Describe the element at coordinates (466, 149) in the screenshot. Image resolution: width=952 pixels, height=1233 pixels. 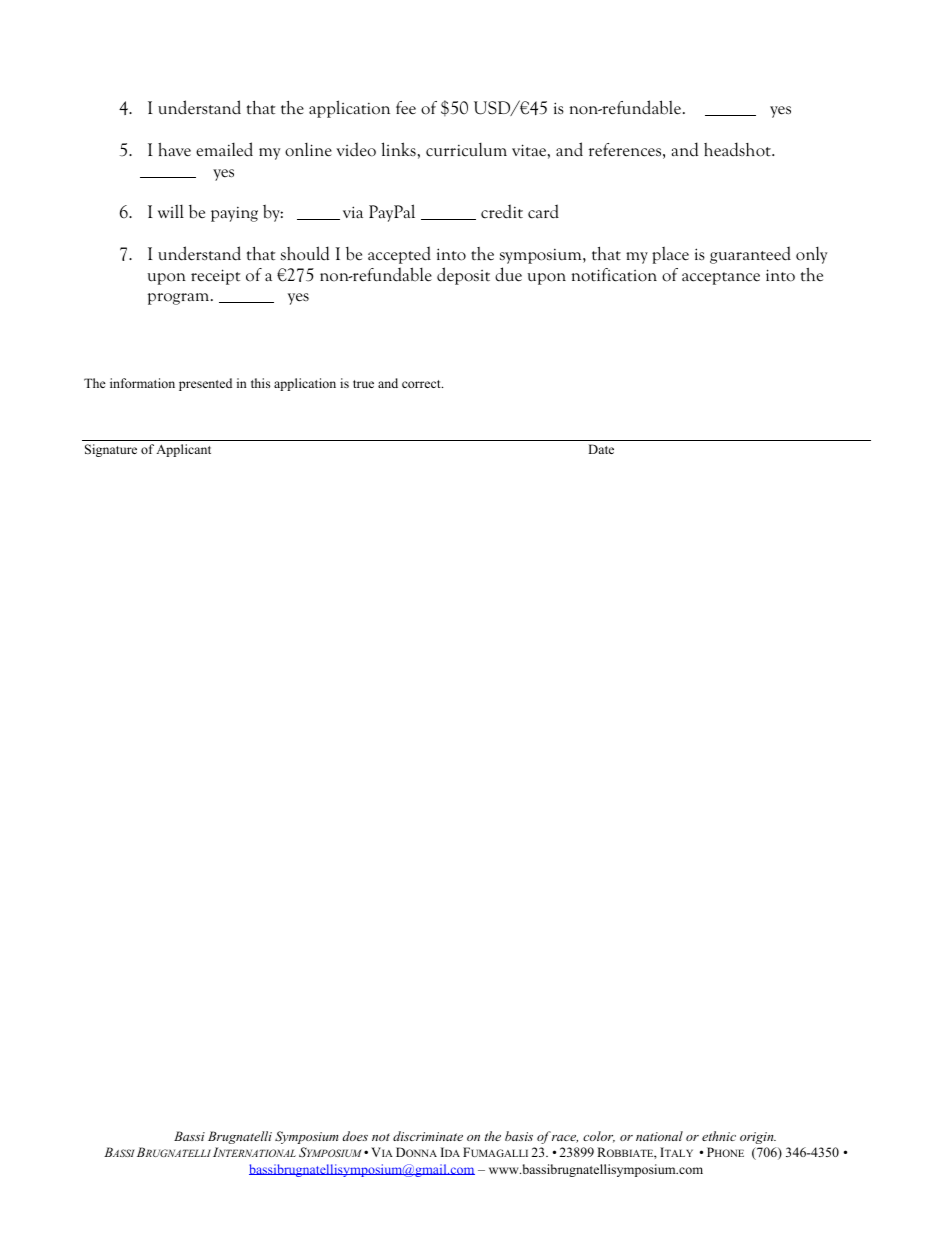
I see `curriculum` at that location.
